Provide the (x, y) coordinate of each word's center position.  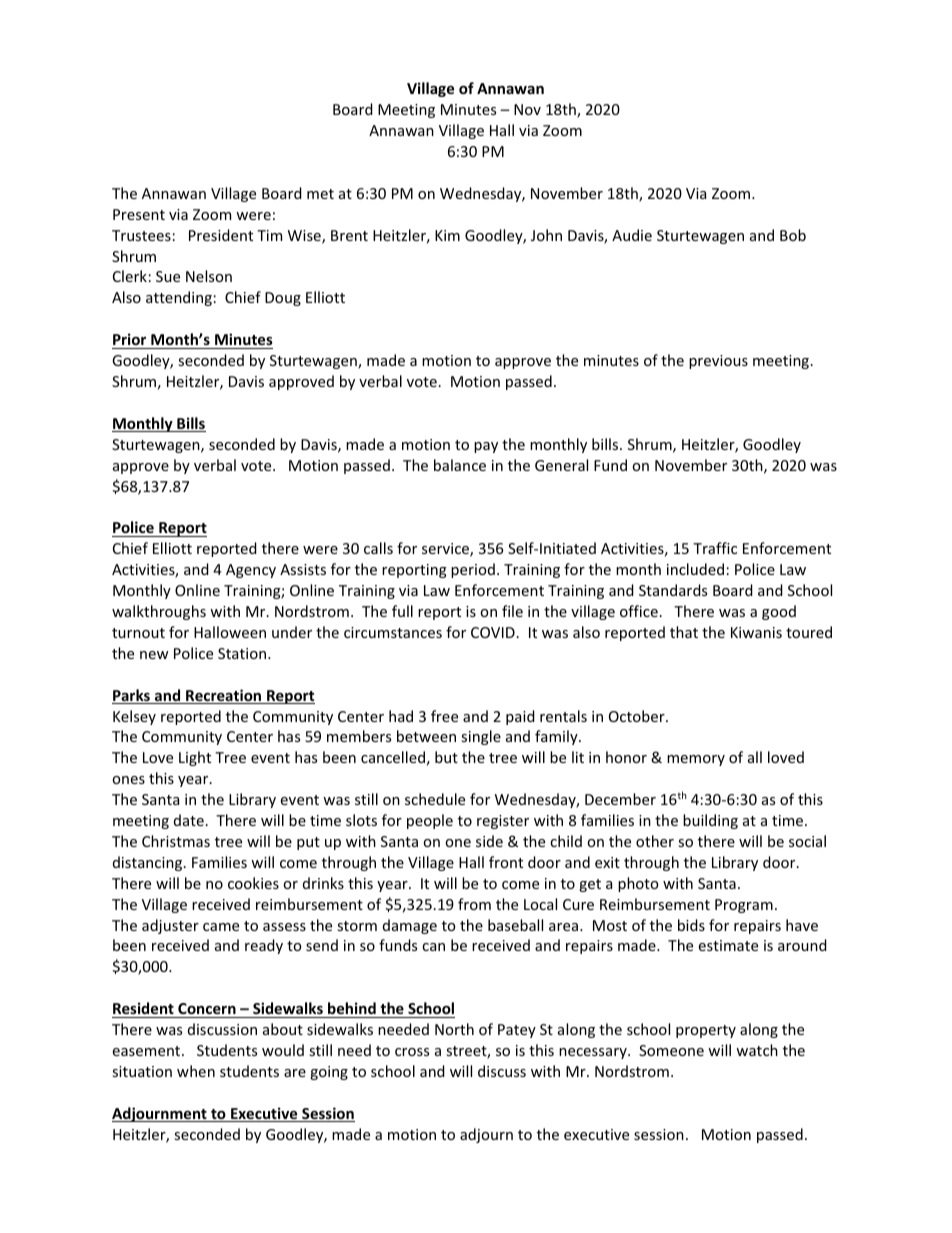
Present (139, 214)
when (196, 1071)
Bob (793, 235)
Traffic (715, 548)
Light (195, 758)
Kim (447, 235)
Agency (251, 571)
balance (460, 465)
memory (696, 760)
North (454, 1029)
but (446, 757)
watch (757, 1050)
